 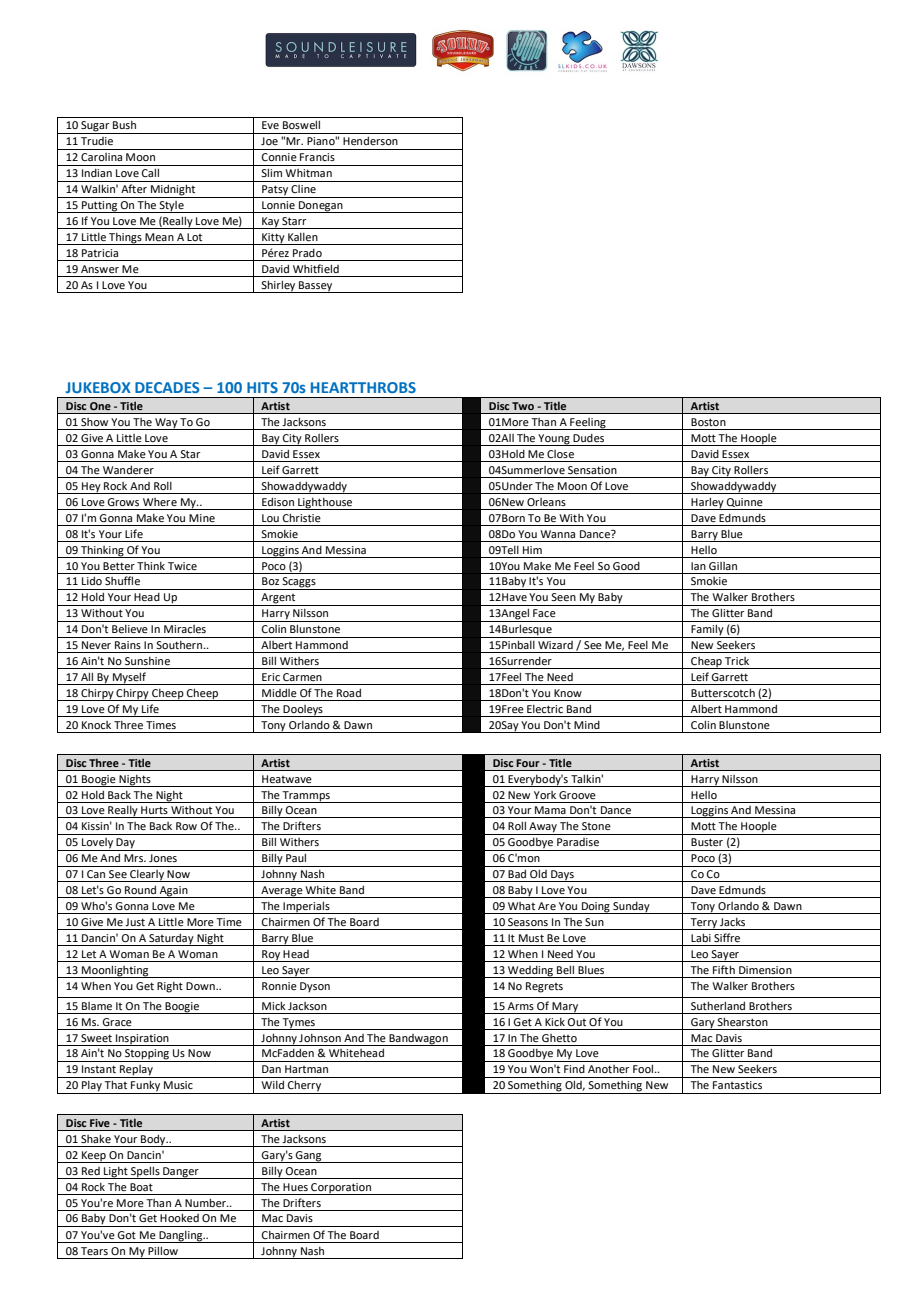 What do you see at coordinates (543, 828) in the screenshot?
I see `Away` at bounding box center [543, 828].
